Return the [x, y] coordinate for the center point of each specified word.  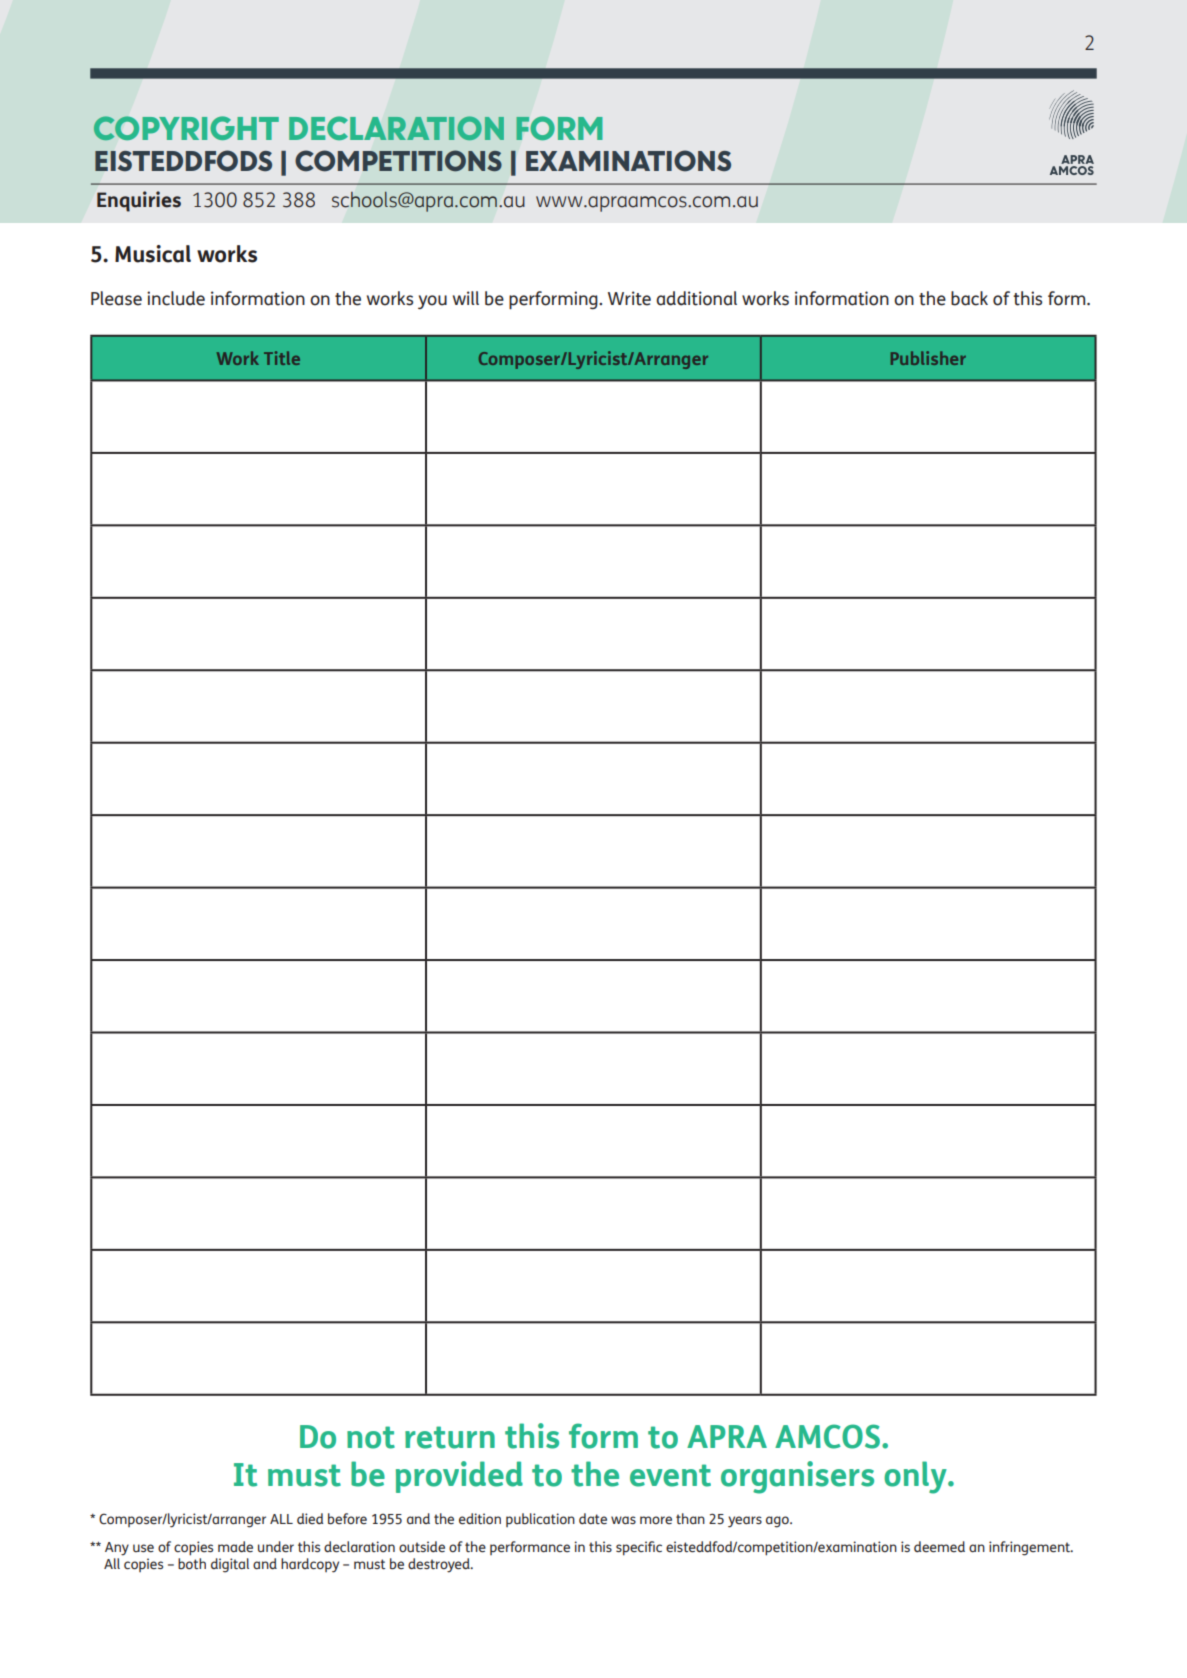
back [969, 298]
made [235, 1546]
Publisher [928, 358]
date [593, 1518]
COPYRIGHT [186, 128]
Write [629, 298]
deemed [939, 1547]
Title [282, 358]
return [450, 1437]
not [371, 1437]
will [466, 298]
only [916, 1477]
